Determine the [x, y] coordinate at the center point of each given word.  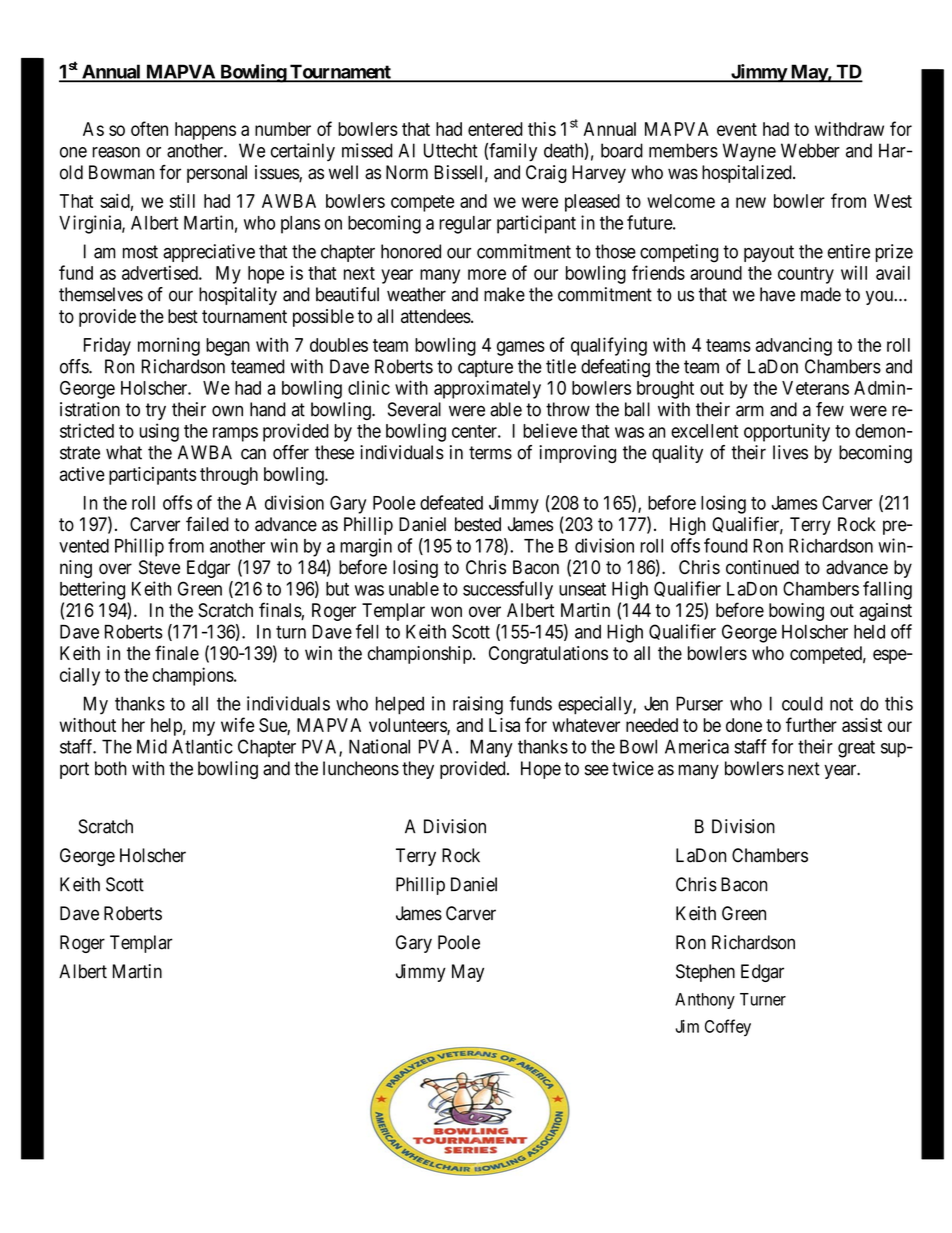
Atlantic [202, 746]
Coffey [728, 1027]
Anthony [705, 1001]
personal [217, 174]
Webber [810, 150]
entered [495, 129]
